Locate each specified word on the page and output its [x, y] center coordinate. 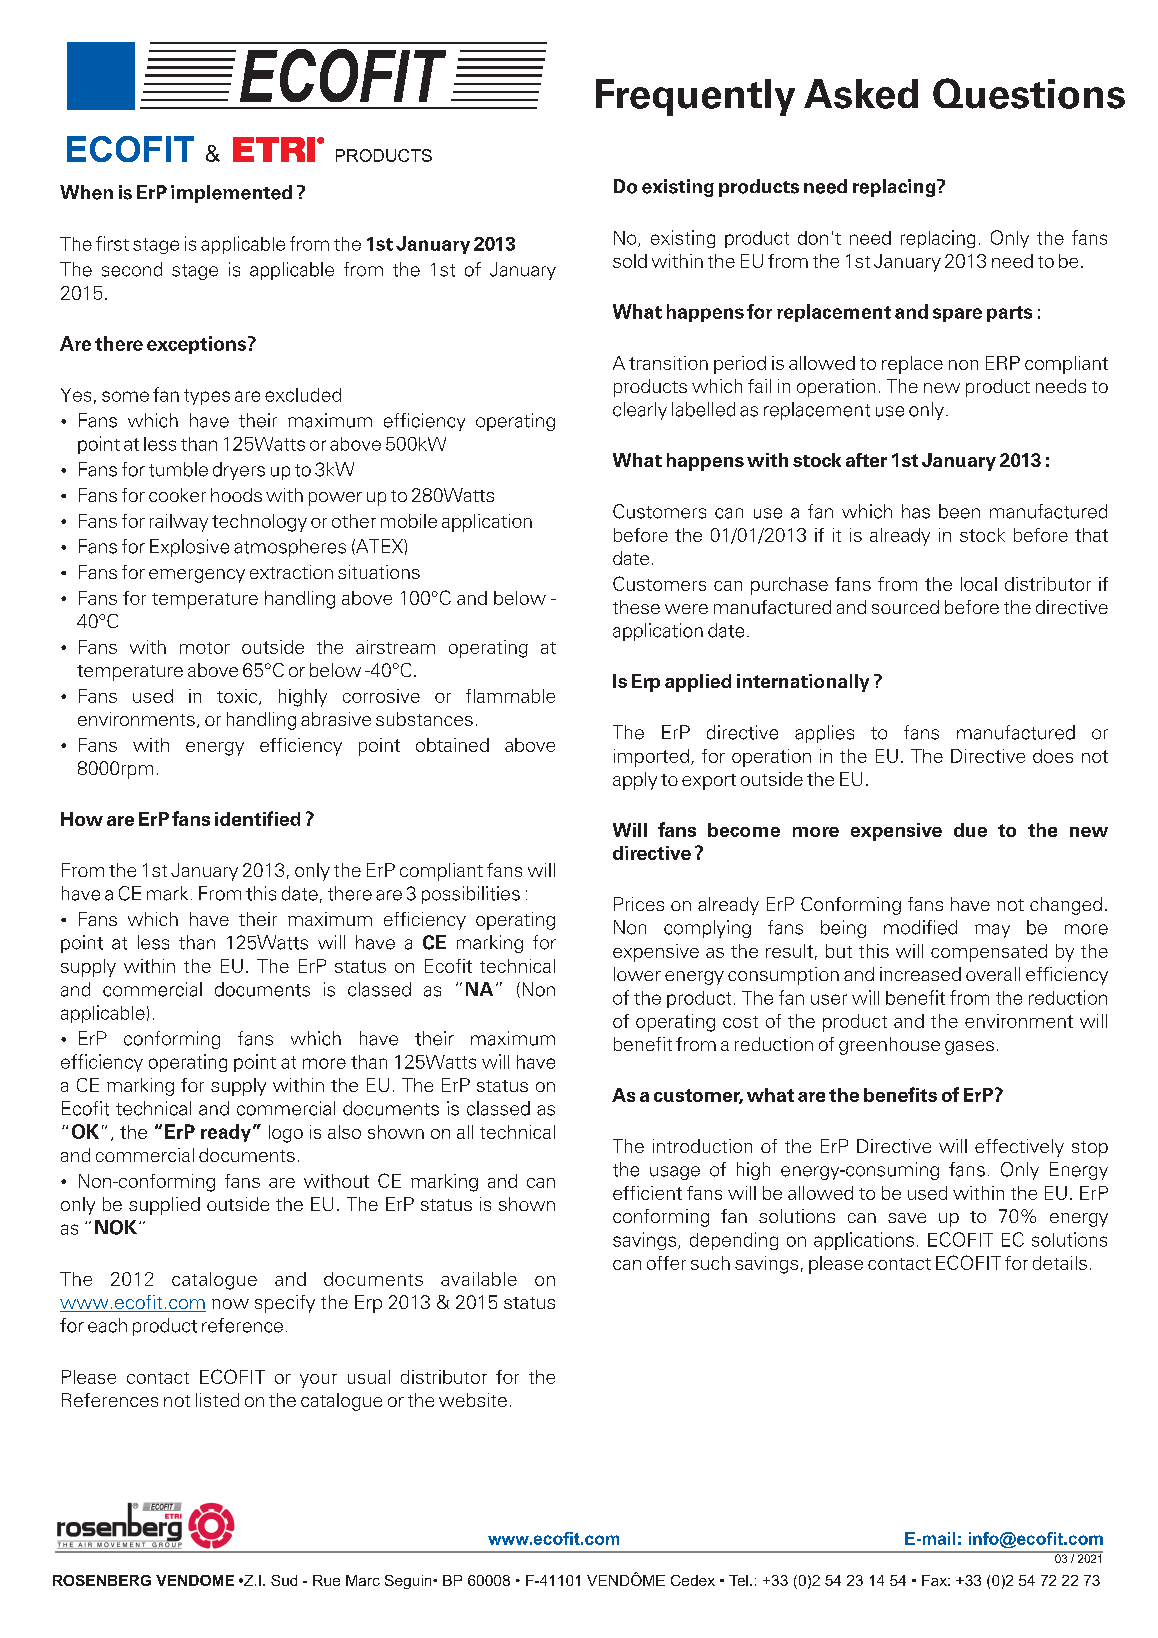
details [1060, 1263]
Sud [284, 1580]
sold [630, 261]
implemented [231, 194]
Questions [1029, 93]
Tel [738, 1580]
